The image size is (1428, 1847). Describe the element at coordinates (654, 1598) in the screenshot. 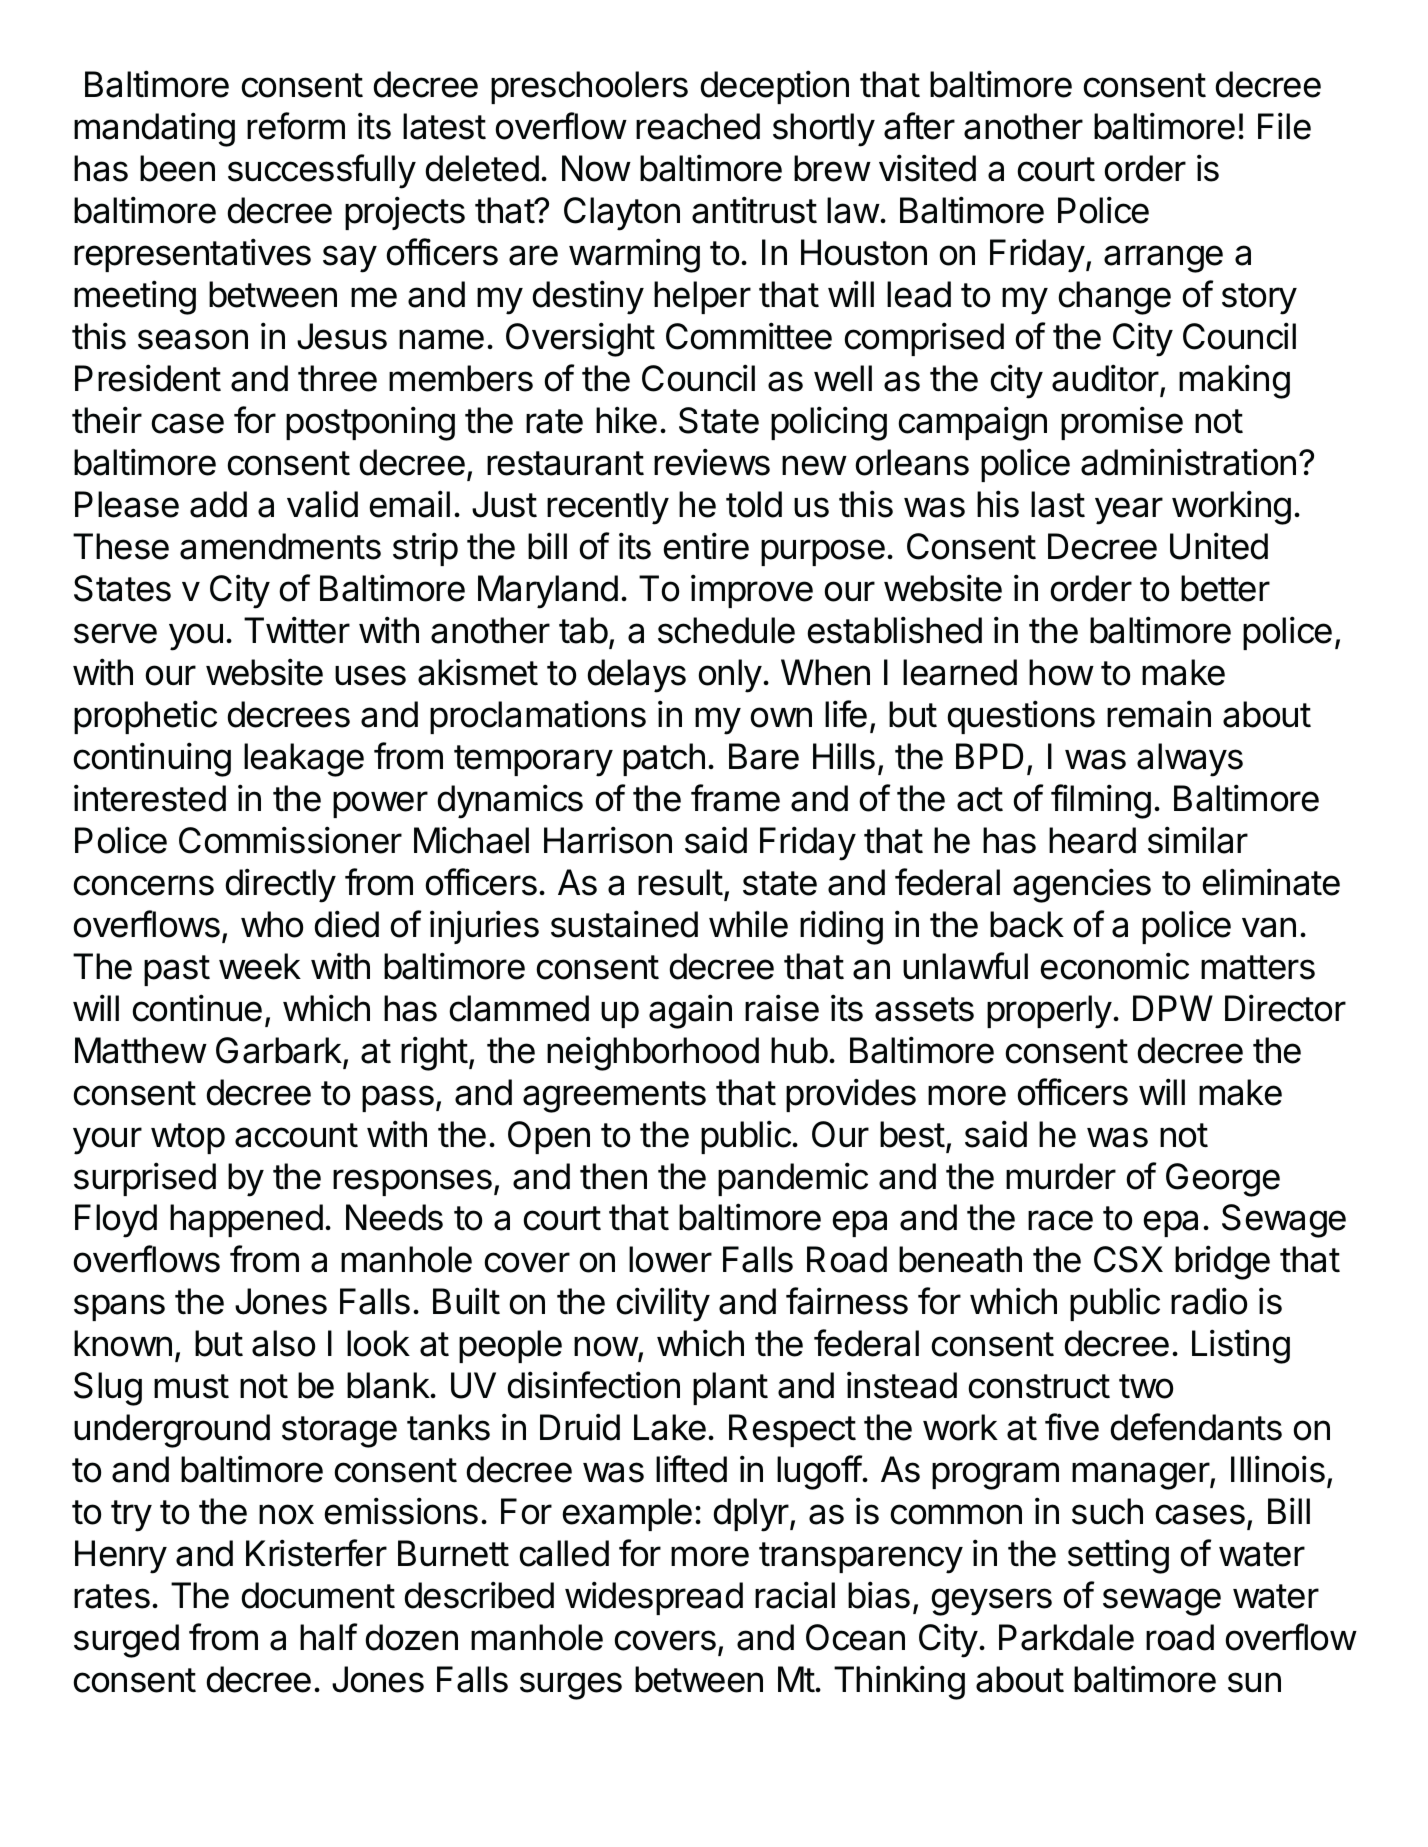

I see `widespread` at that location.
